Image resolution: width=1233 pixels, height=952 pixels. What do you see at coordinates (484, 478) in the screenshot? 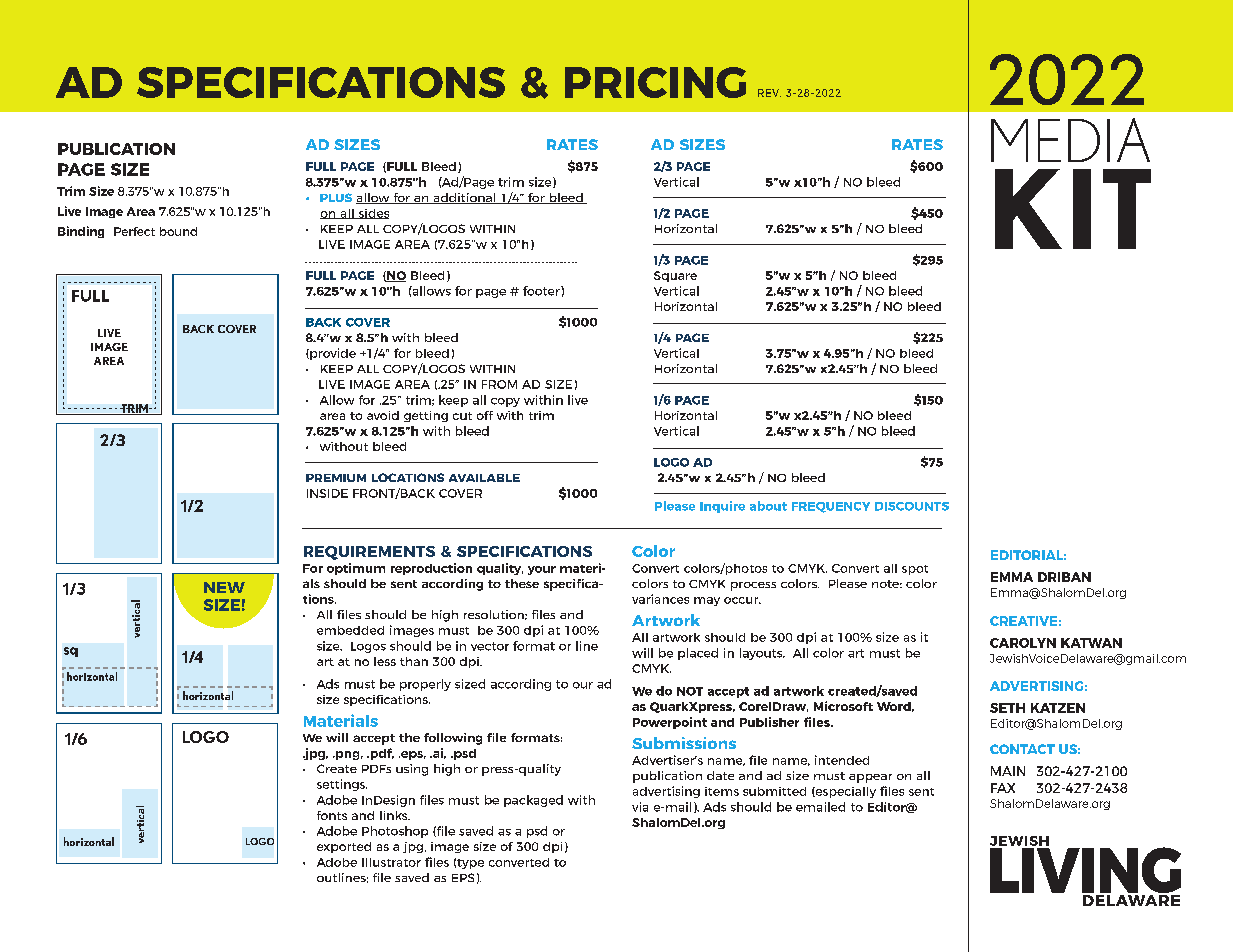
I see `AVAILABLE` at bounding box center [484, 478].
